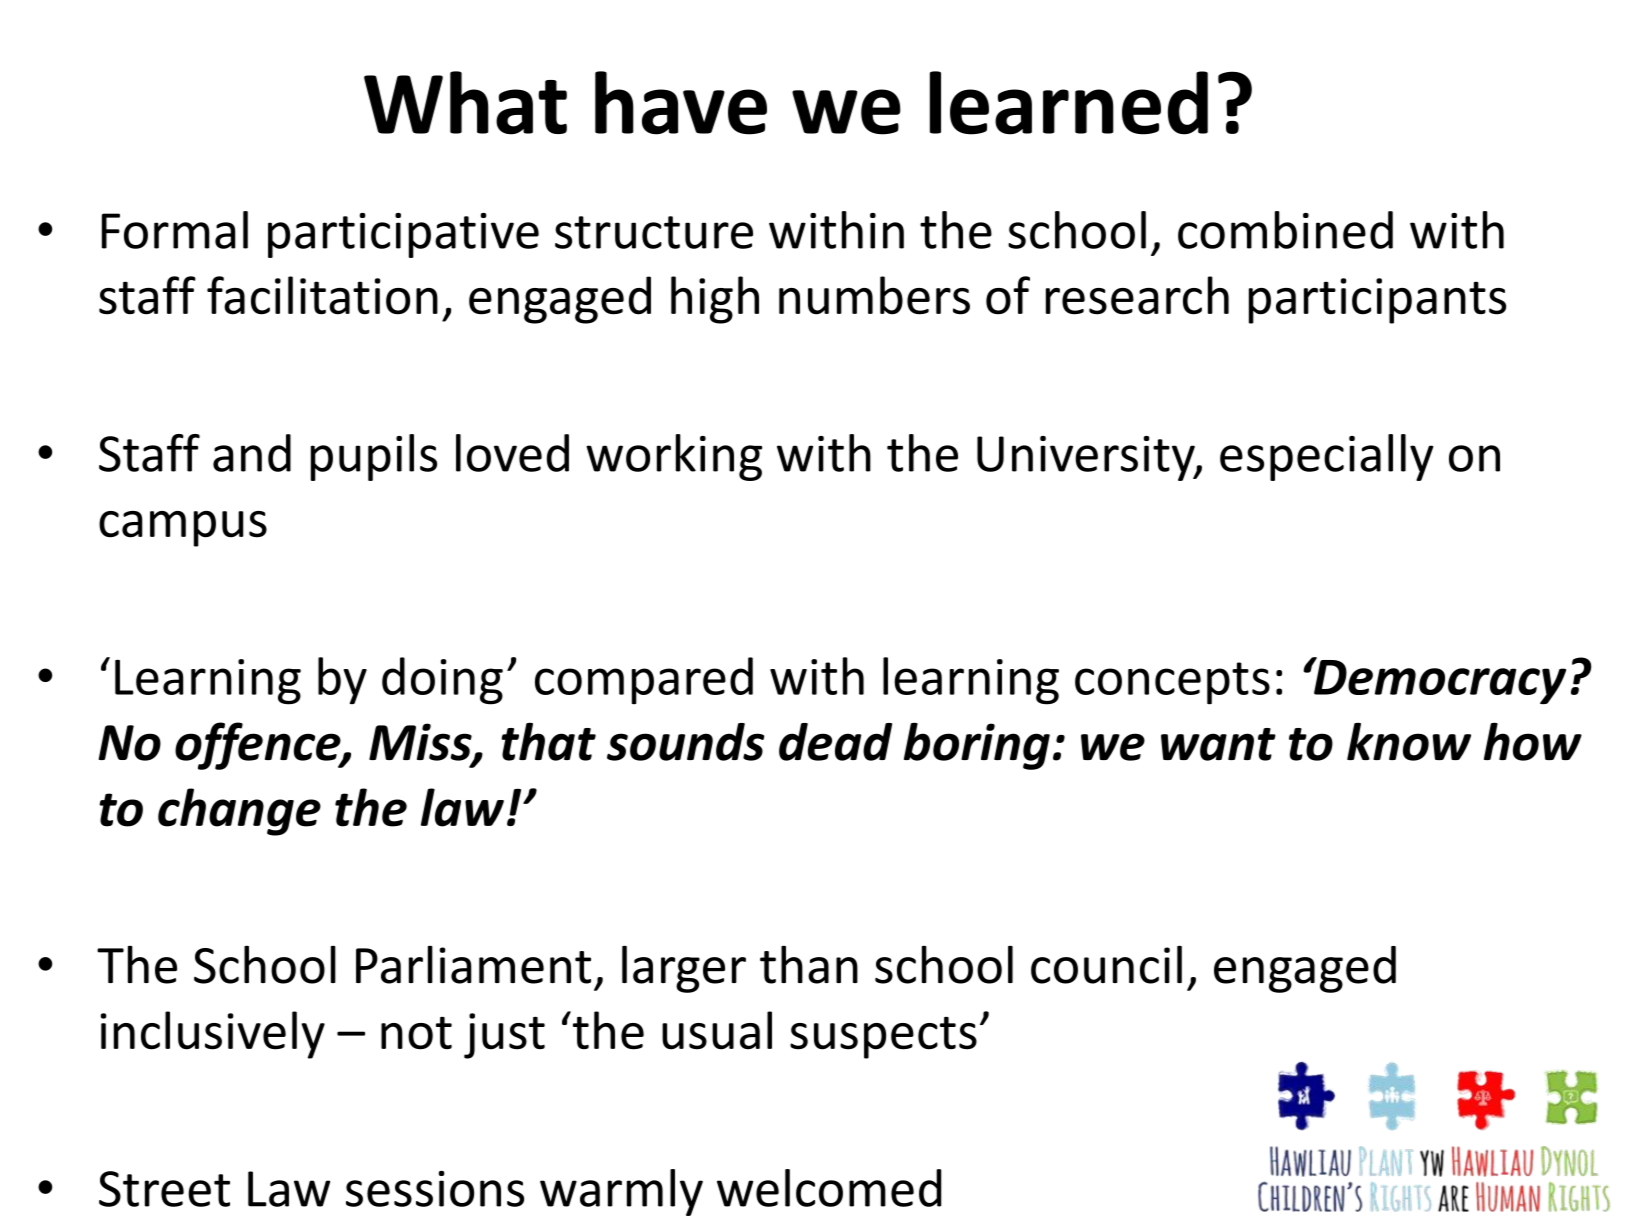 This screenshot has height=1230, width=1640. What do you see at coordinates (674, 457) in the screenshot?
I see `working` at bounding box center [674, 457].
